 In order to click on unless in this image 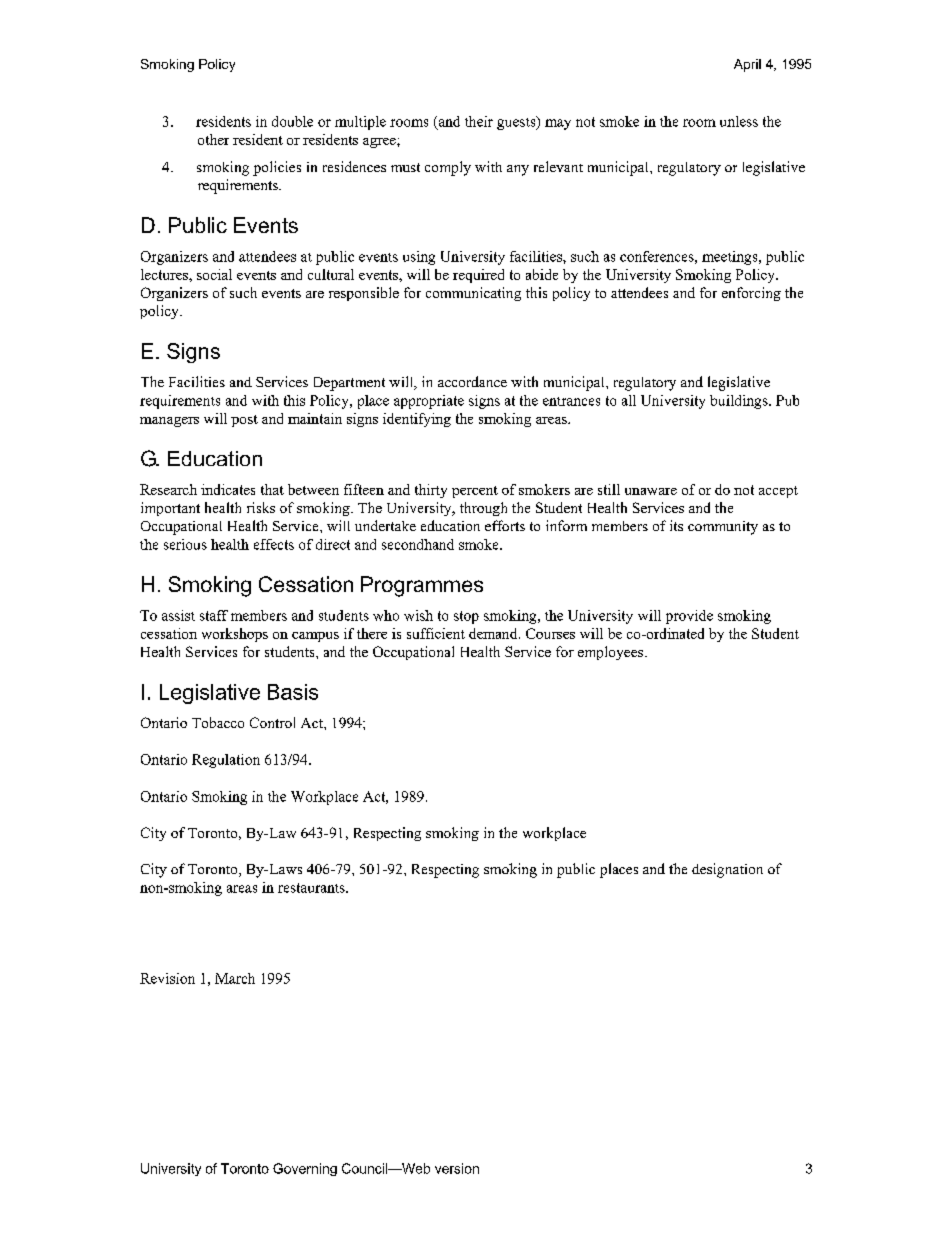, I will do `click(739, 121)`.
